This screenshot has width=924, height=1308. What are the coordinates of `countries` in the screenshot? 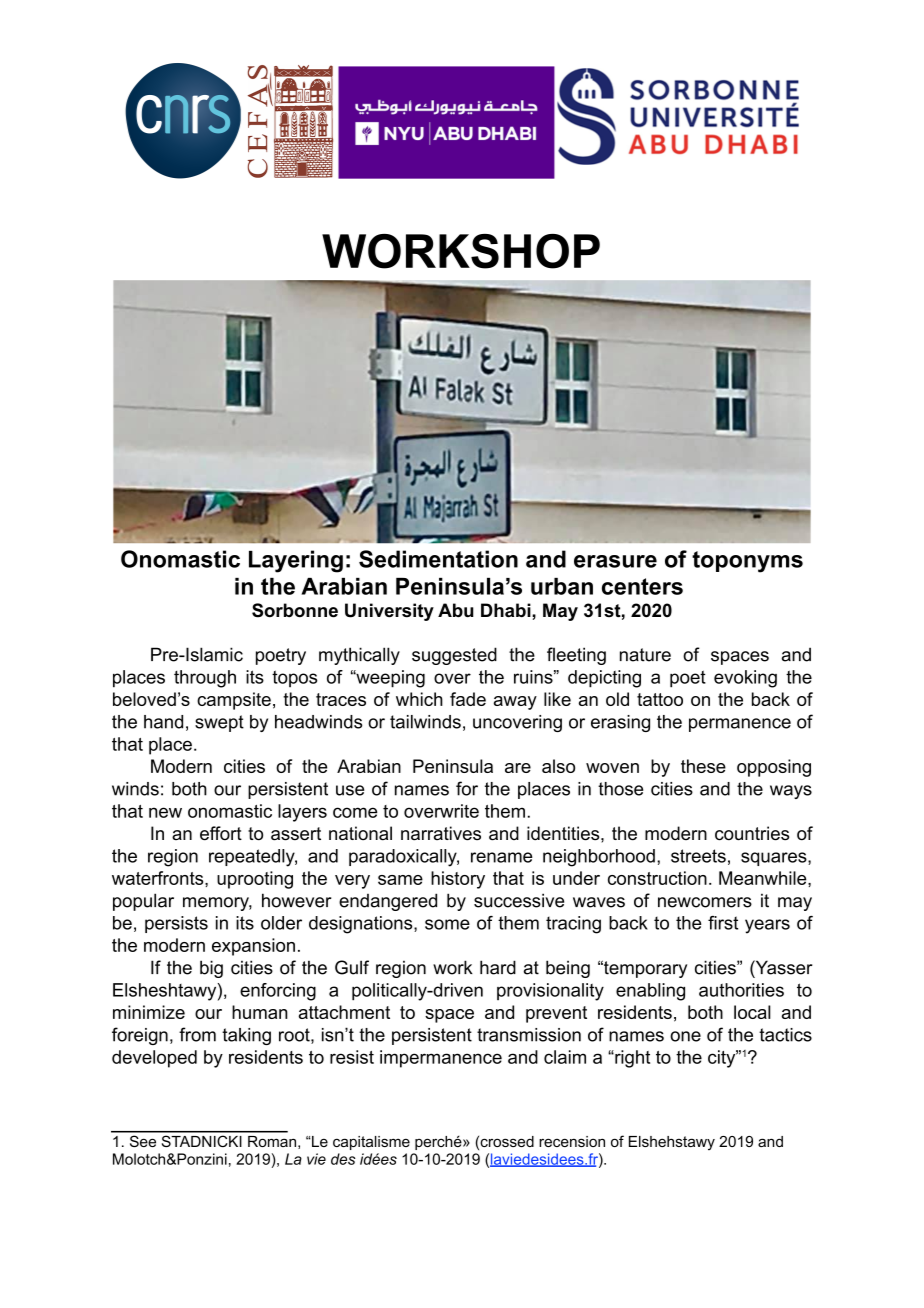 It's located at (752, 833).
